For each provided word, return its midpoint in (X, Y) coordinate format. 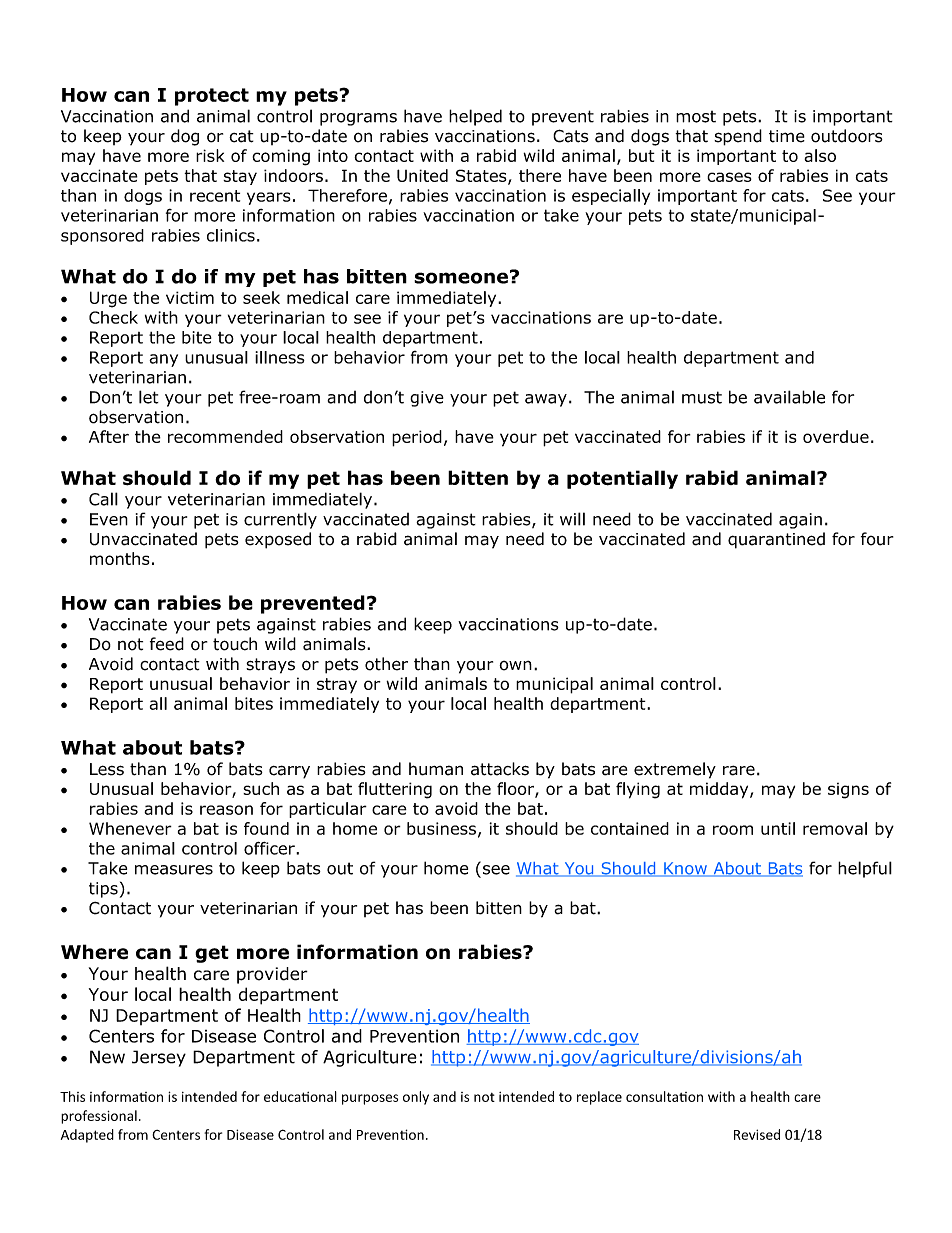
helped (475, 117)
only (416, 1098)
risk (210, 155)
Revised (757, 1134)
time (787, 136)
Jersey (159, 1058)
